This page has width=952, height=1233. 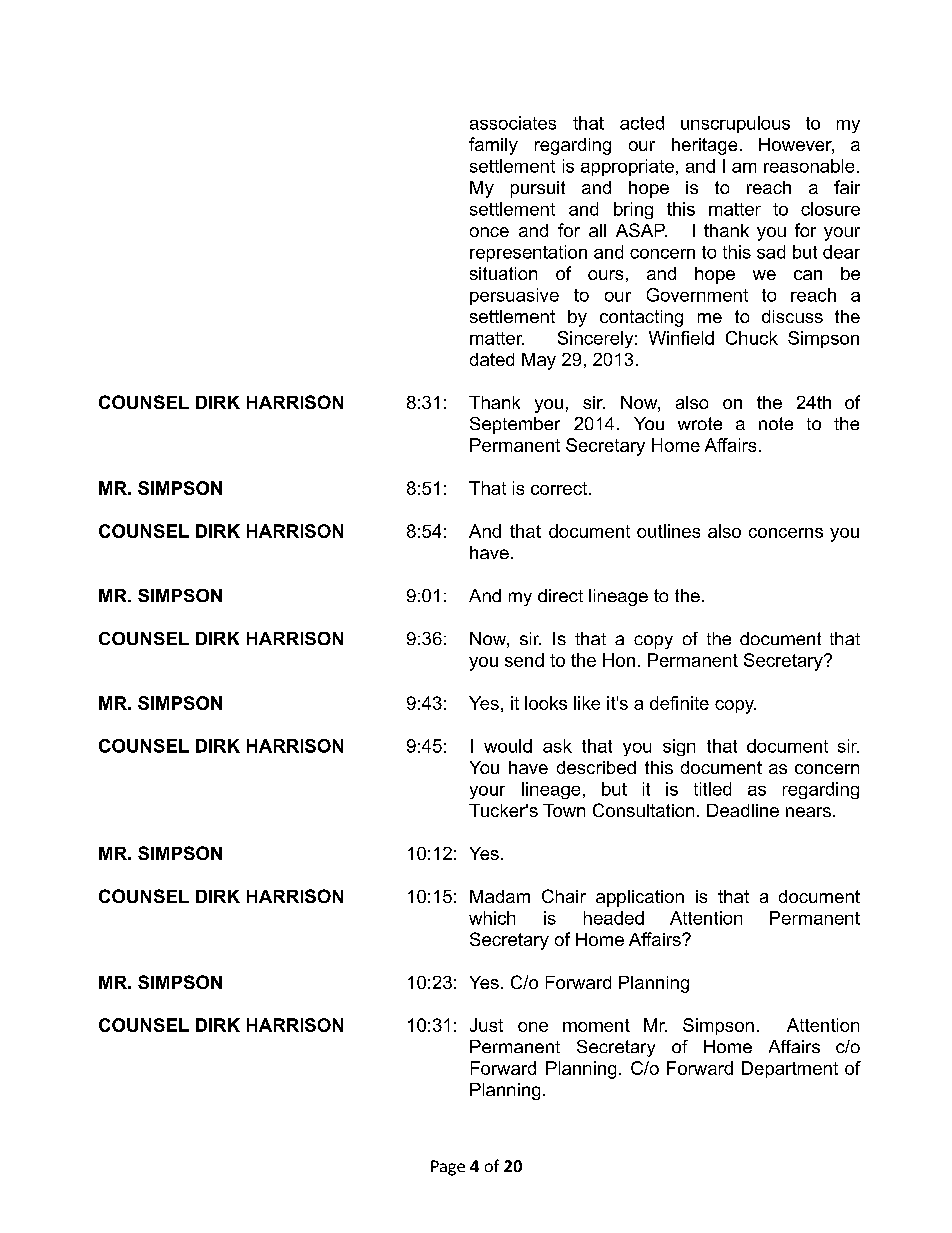 I want to click on reasonable, so click(x=809, y=166).
